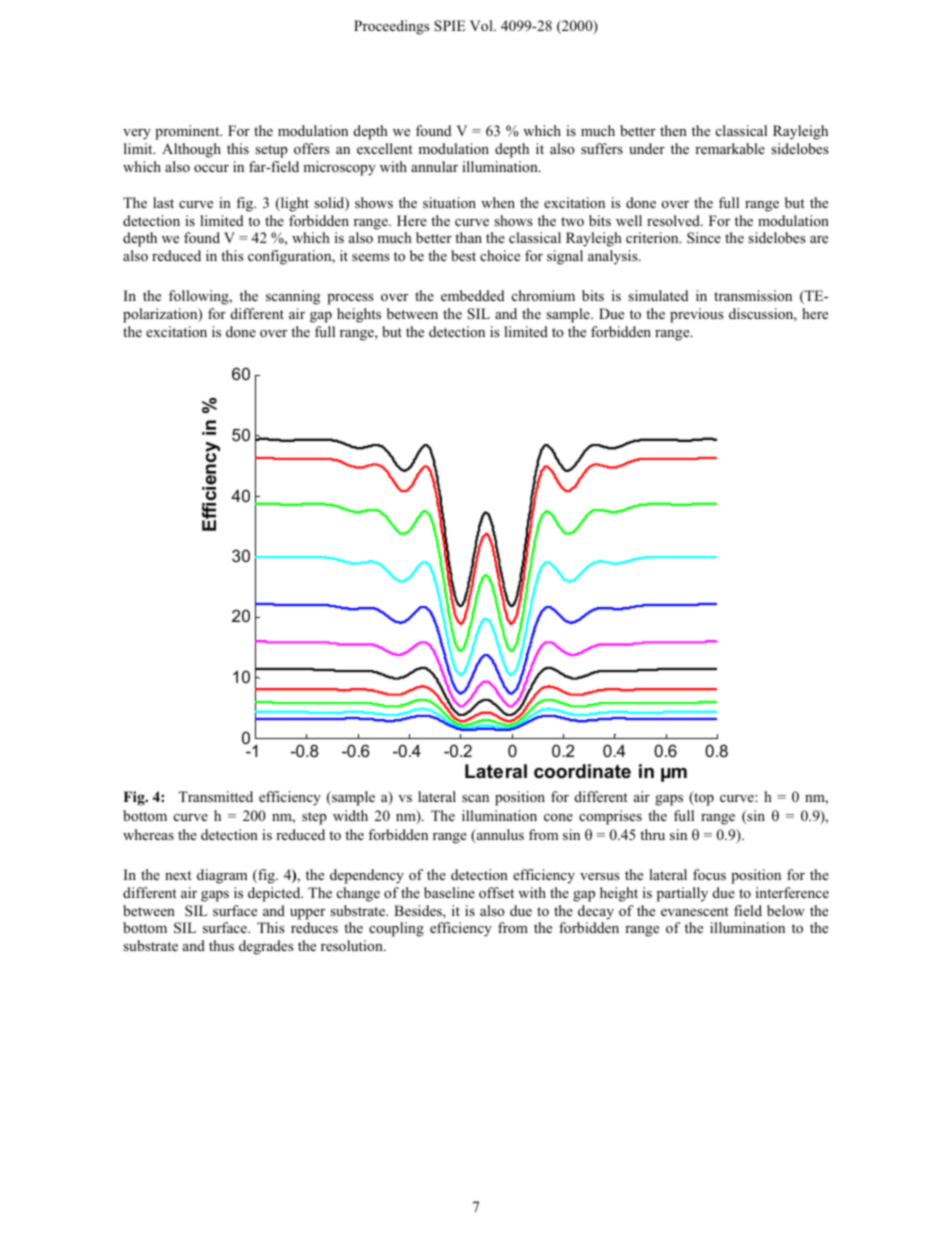  Describe the element at coordinates (350, 299) in the page. I see `process` at that location.
